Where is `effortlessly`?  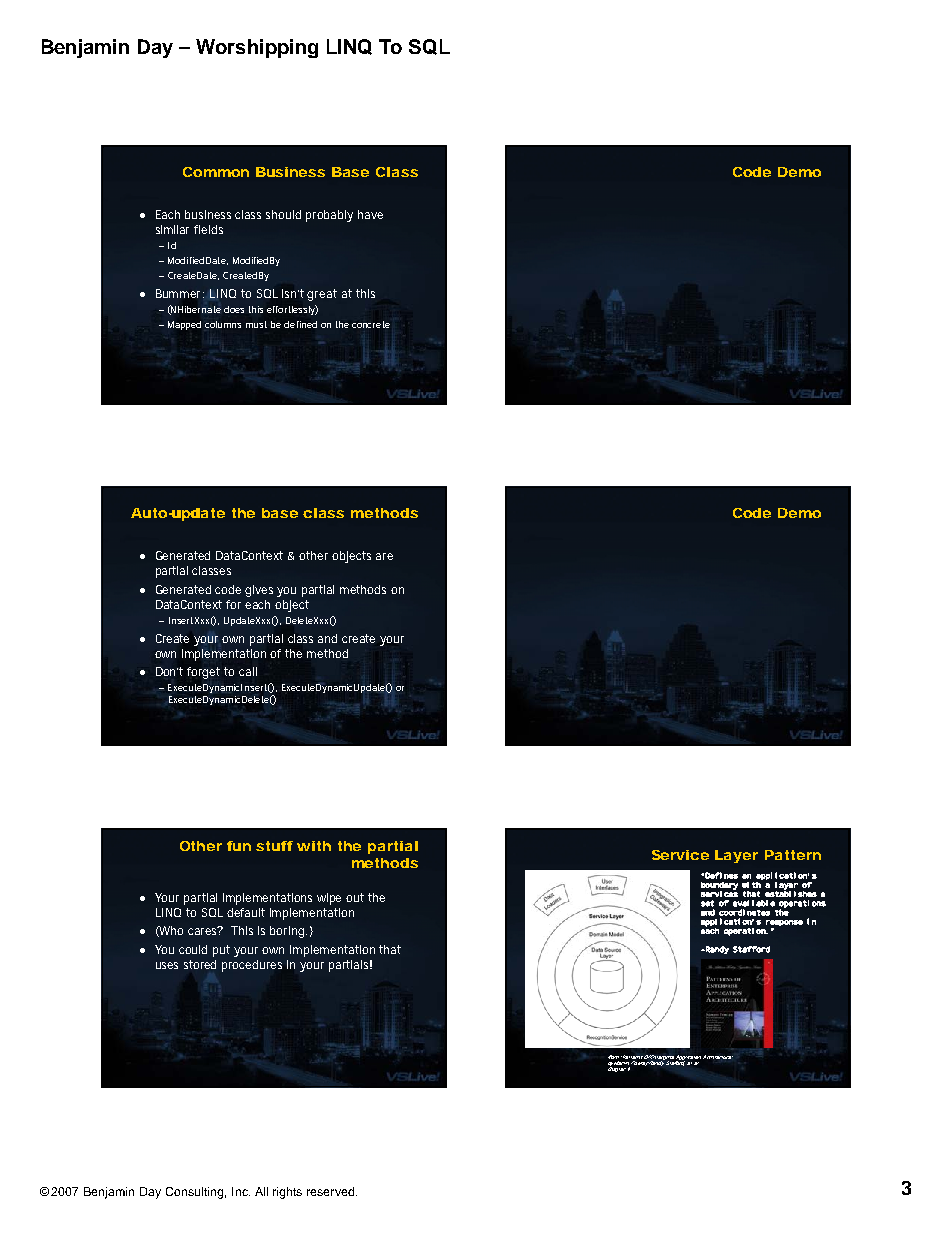
effortlessly is located at coordinates (292, 310).
